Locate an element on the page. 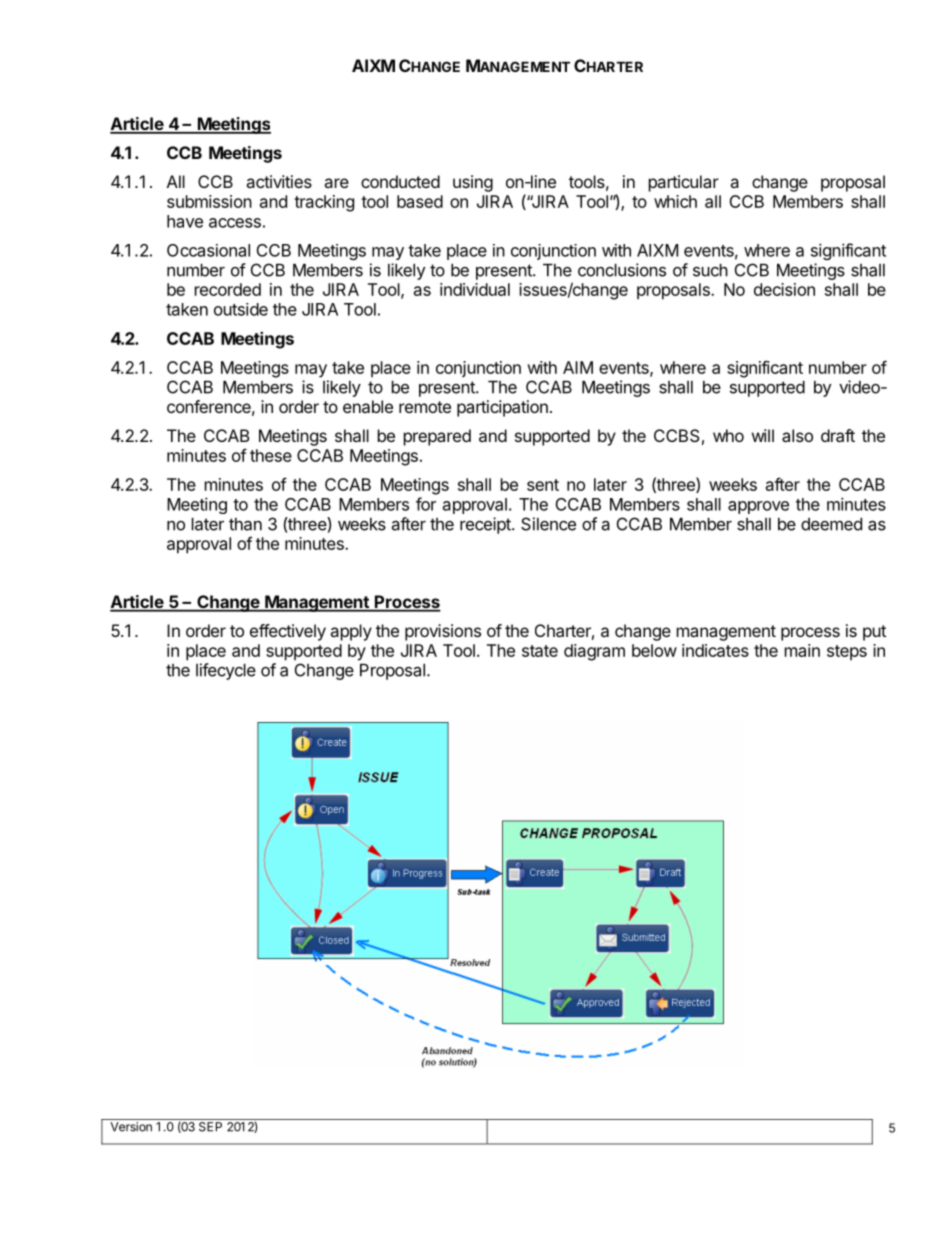 This document has height=1233, width=952. state is located at coordinates (540, 651).
